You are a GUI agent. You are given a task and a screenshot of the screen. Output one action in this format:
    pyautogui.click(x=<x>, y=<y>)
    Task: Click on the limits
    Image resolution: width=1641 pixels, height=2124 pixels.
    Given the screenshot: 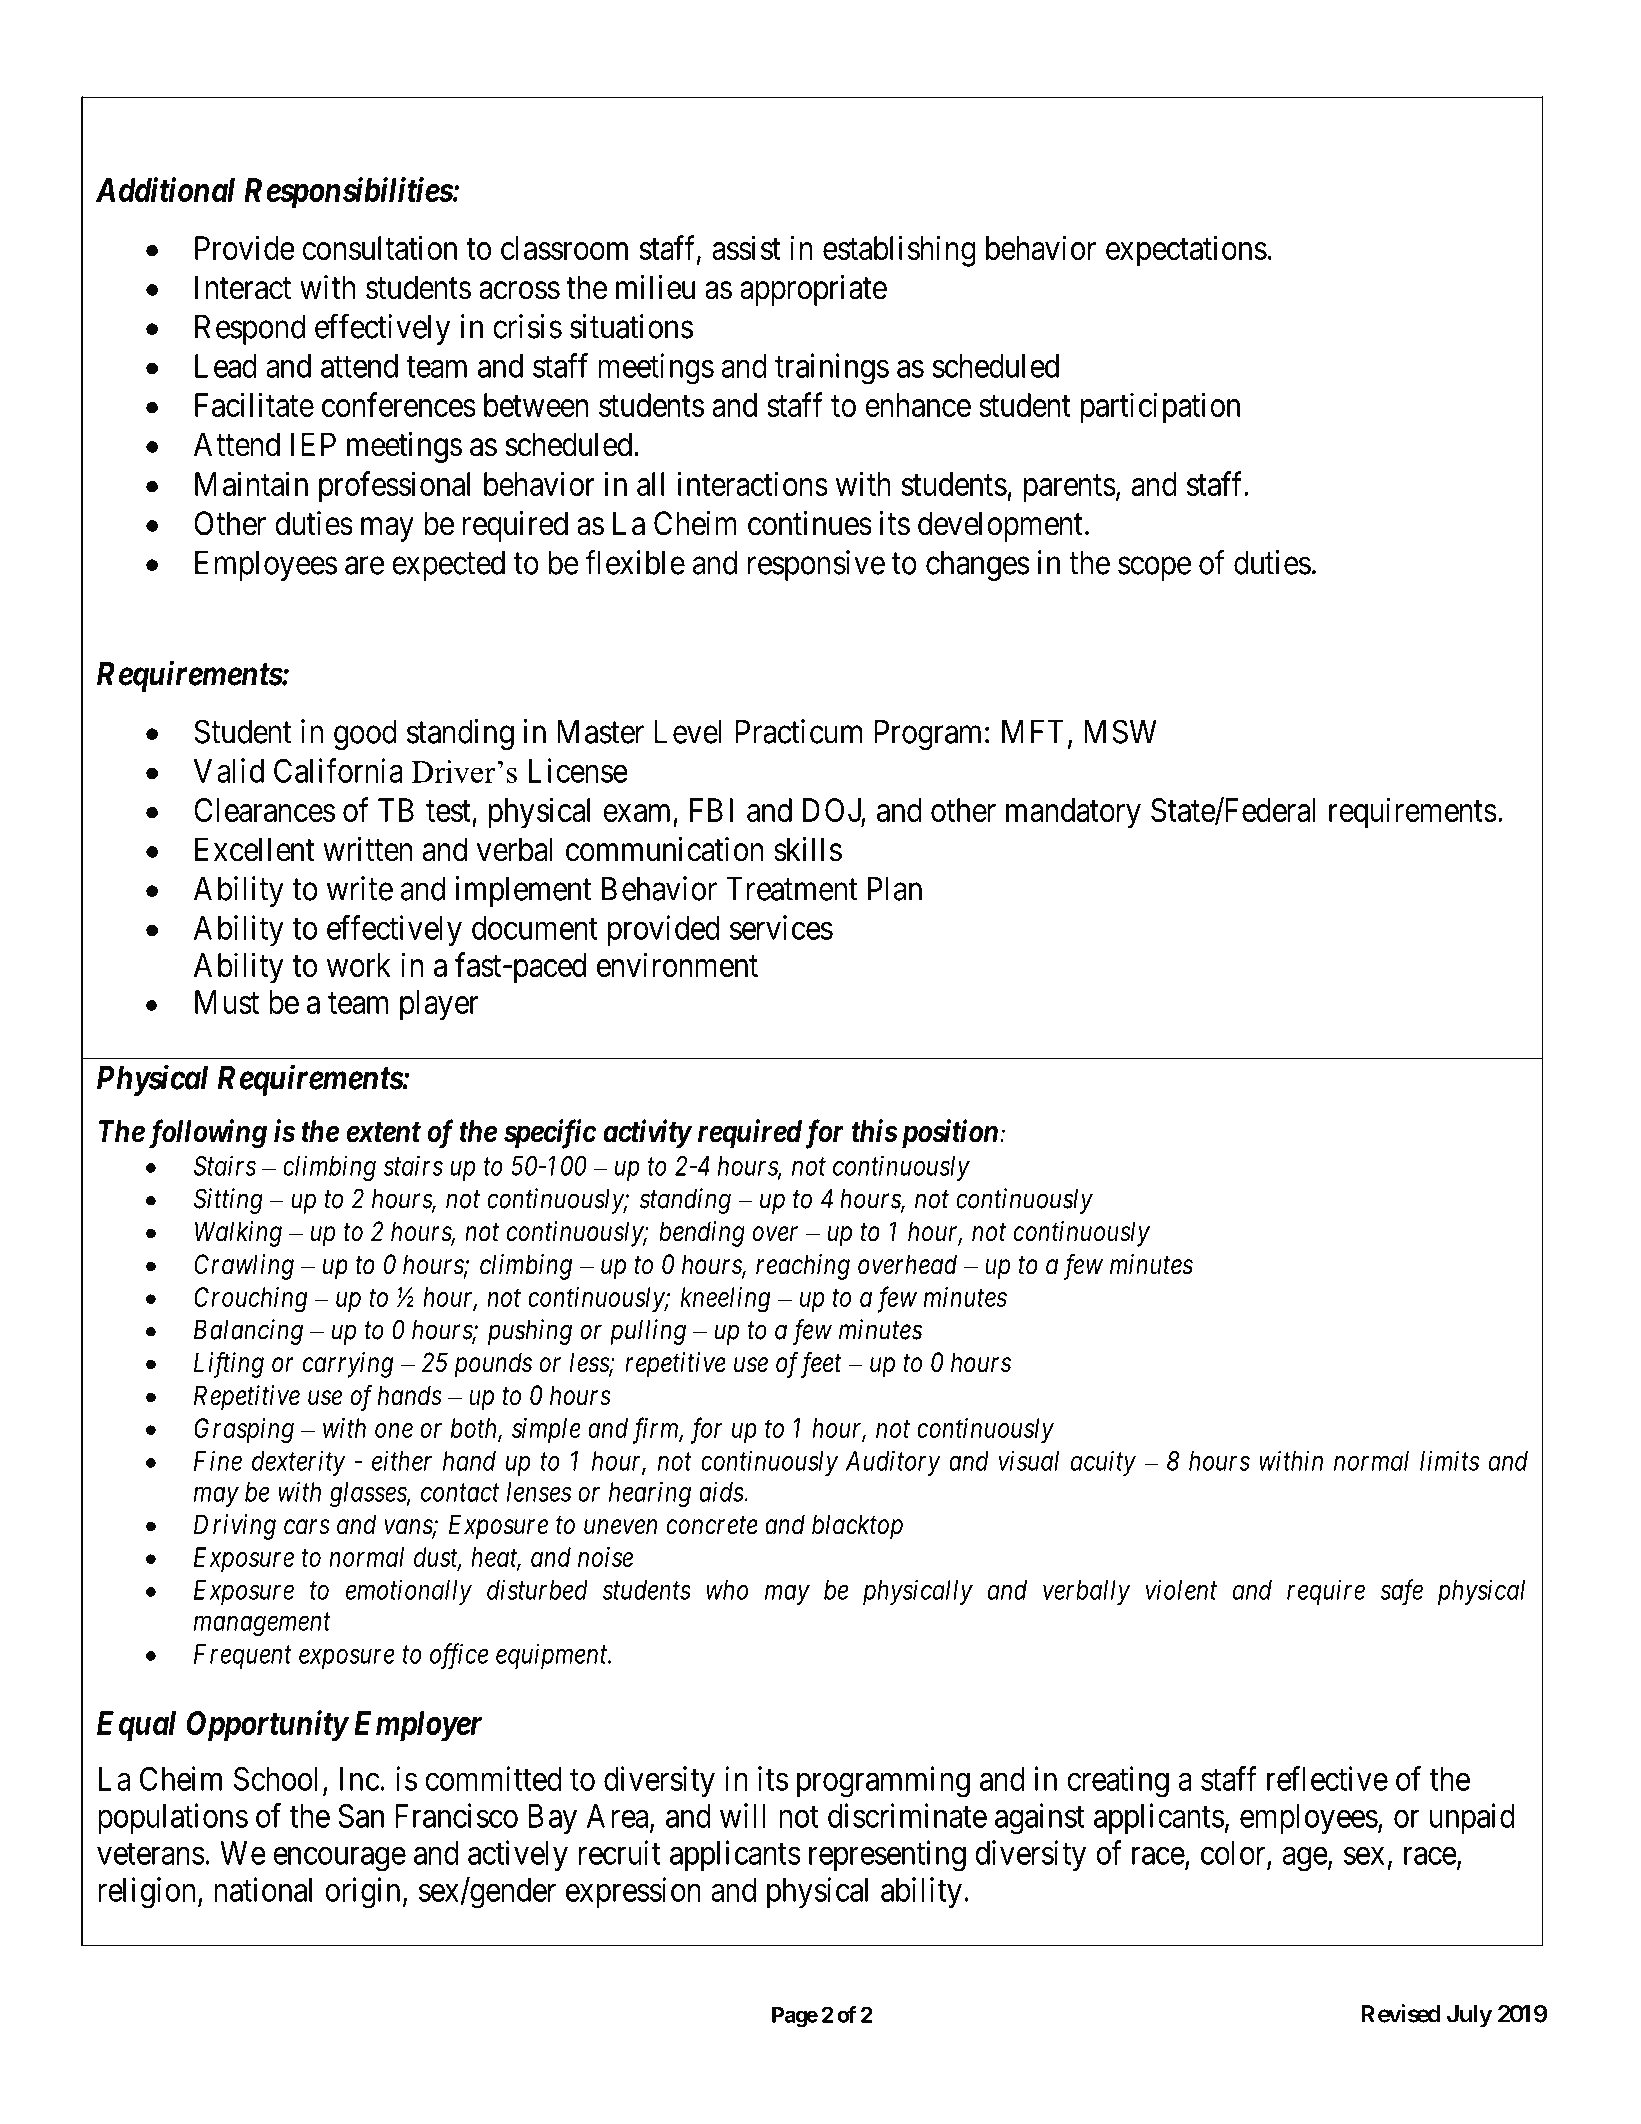 What is the action you would take?
    pyautogui.click(x=1449, y=1460)
